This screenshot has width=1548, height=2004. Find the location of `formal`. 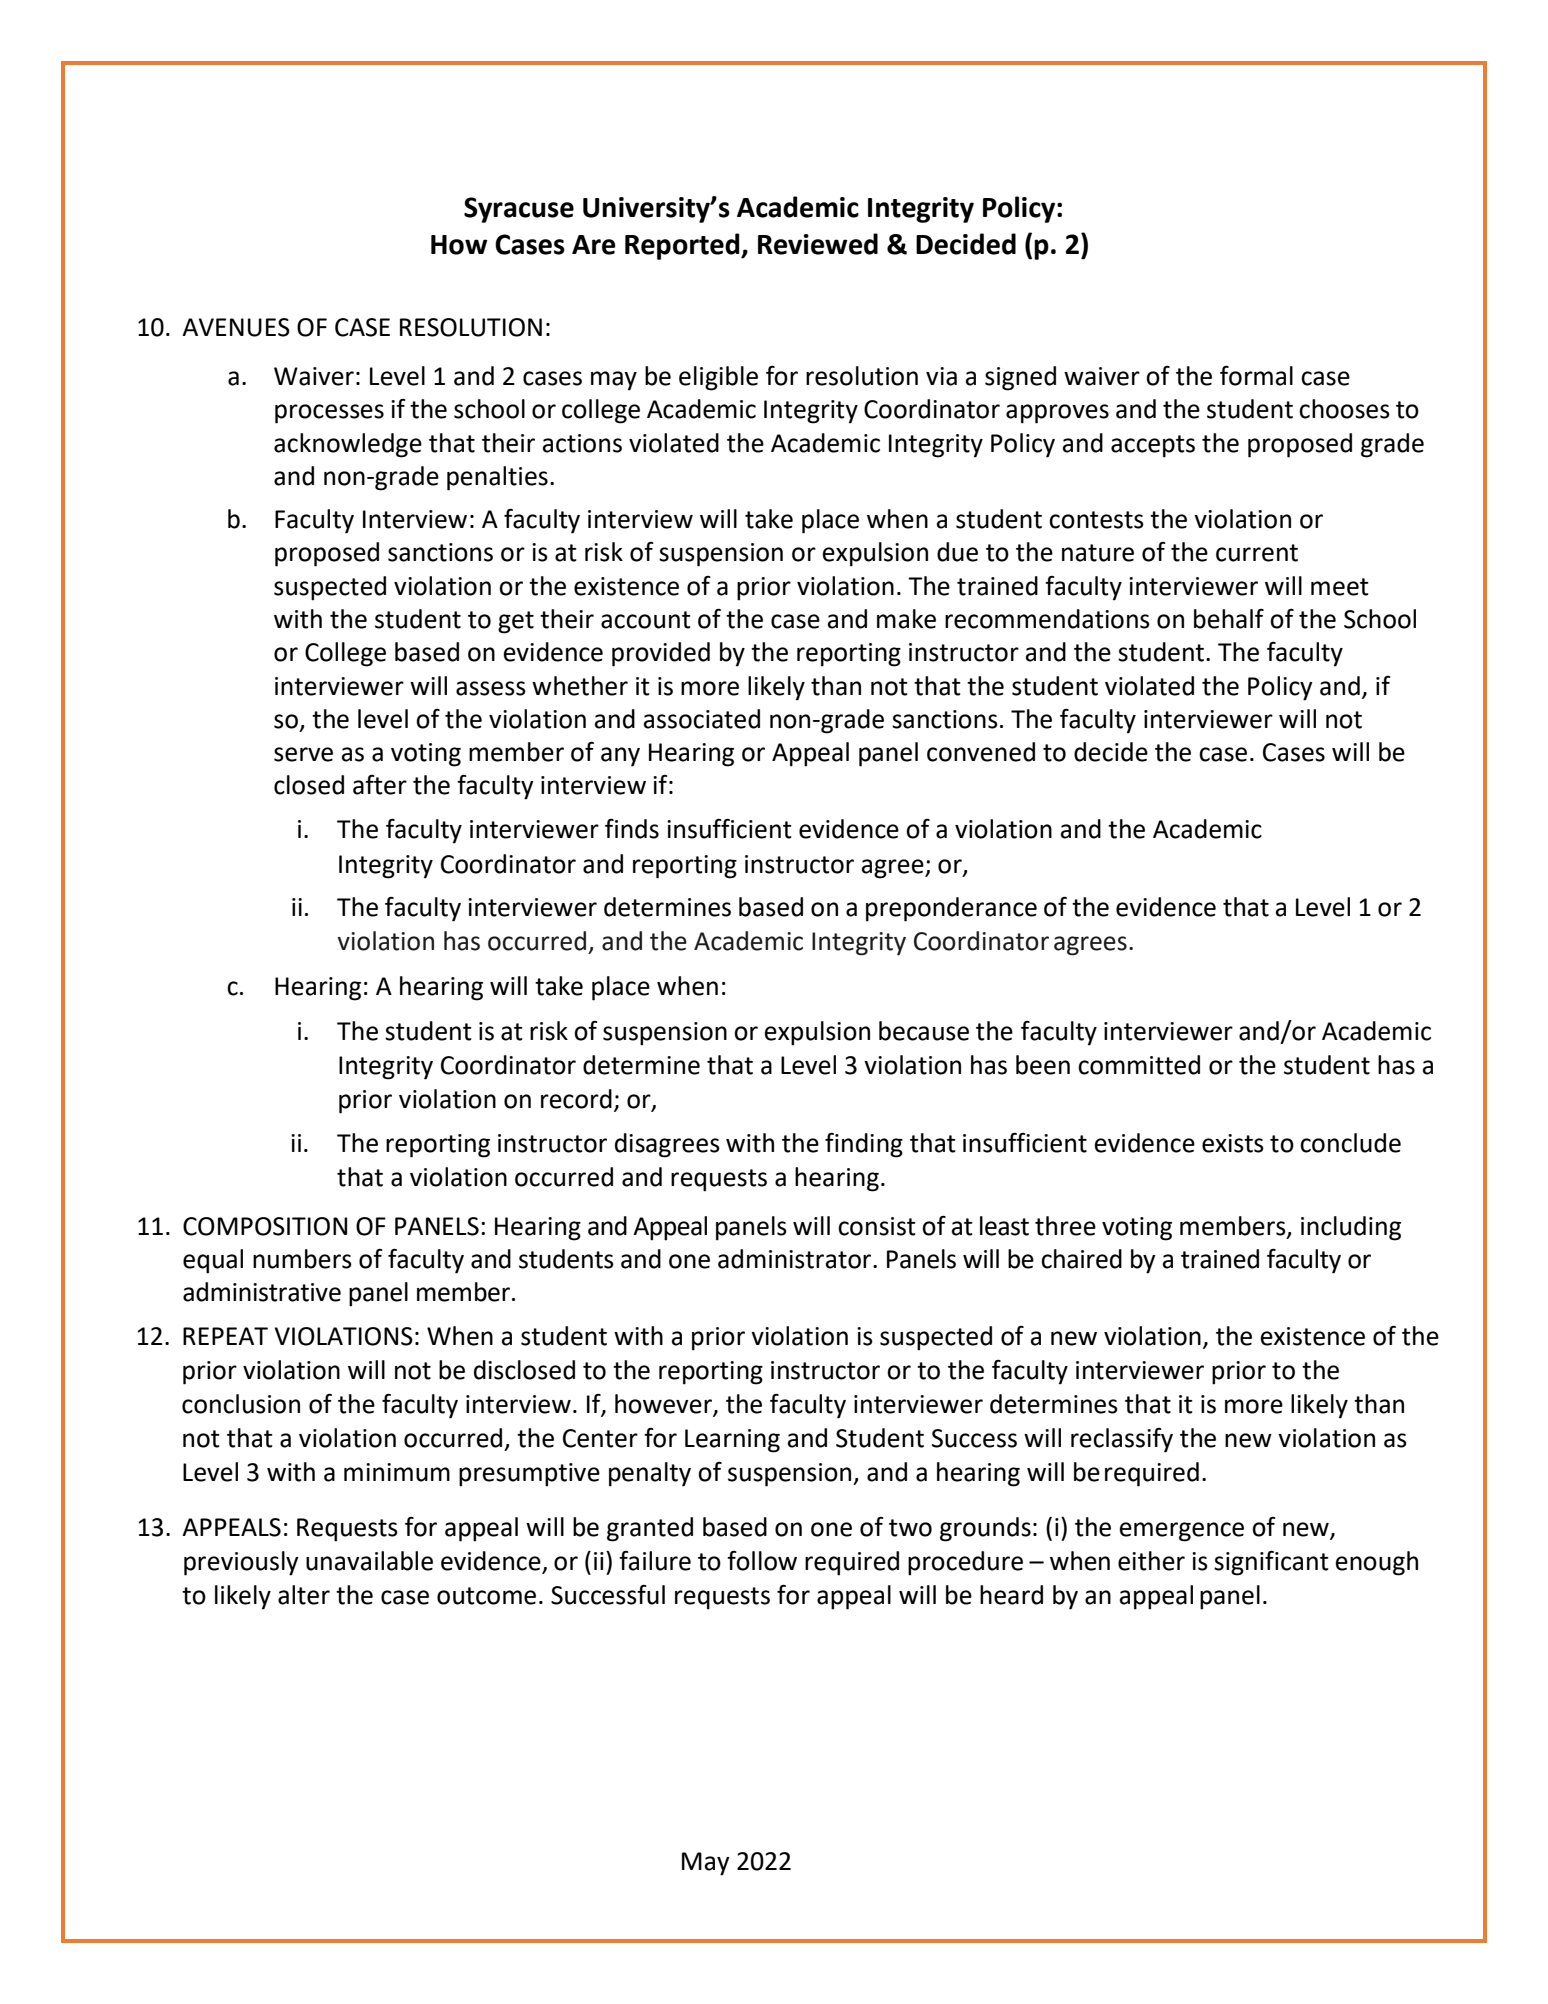

formal is located at coordinates (1256, 376).
